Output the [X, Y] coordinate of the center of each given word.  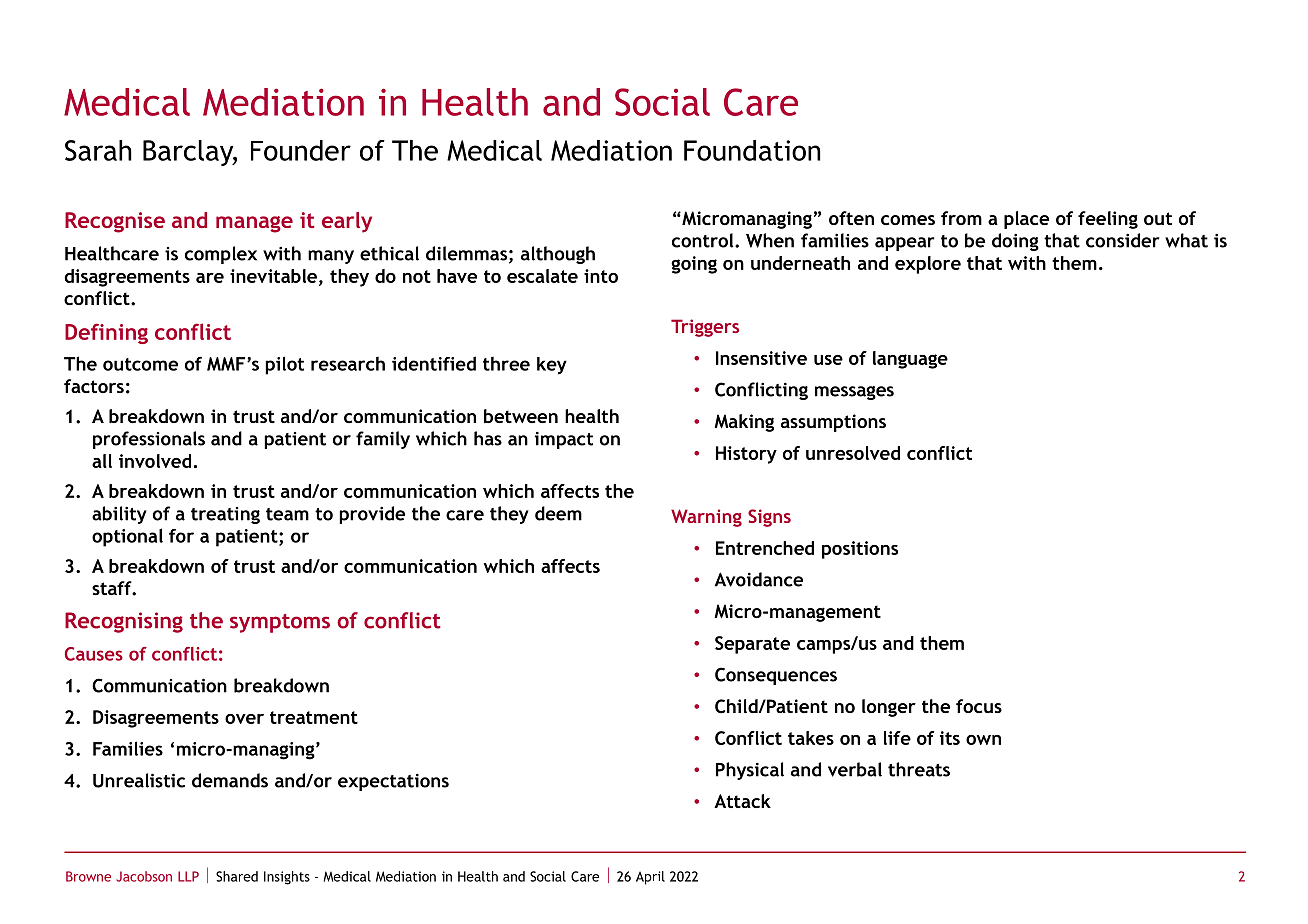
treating [225, 515]
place [1026, 220]
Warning [706, 518]
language [910, 360]
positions [860, 550]
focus [979, 706]
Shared [237, 876]
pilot [284, 365]
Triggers [705, 328]
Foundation [752, 150]
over [244, 719]
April [650, 878]
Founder [301, 150]
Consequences [776, 676]
